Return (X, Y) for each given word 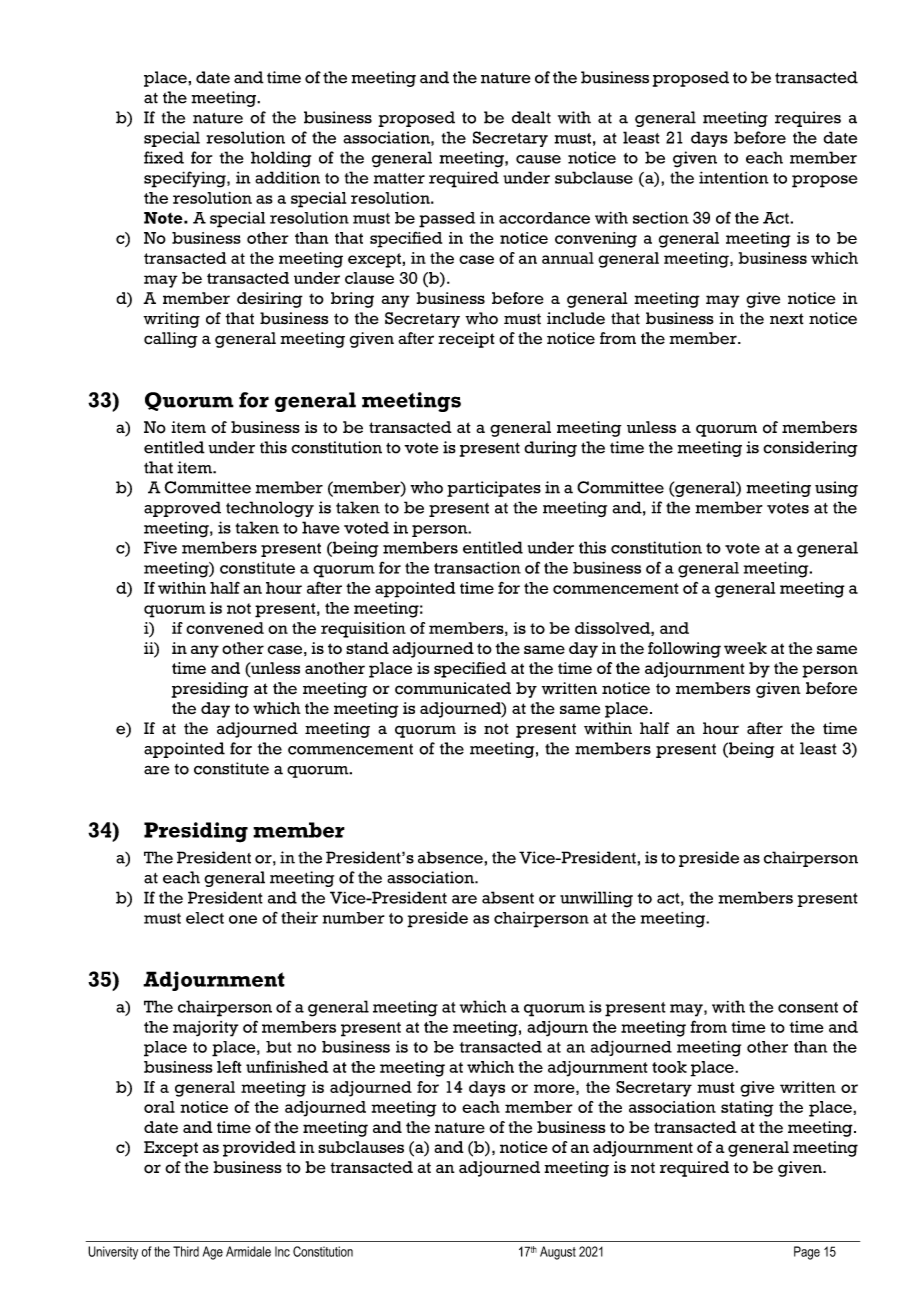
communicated (453, 688)
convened (225, 628)
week (745, 648)
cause (538, 159)
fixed (164, 157)
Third (186, 1251)
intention (734, 177)
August (558, 1253)
